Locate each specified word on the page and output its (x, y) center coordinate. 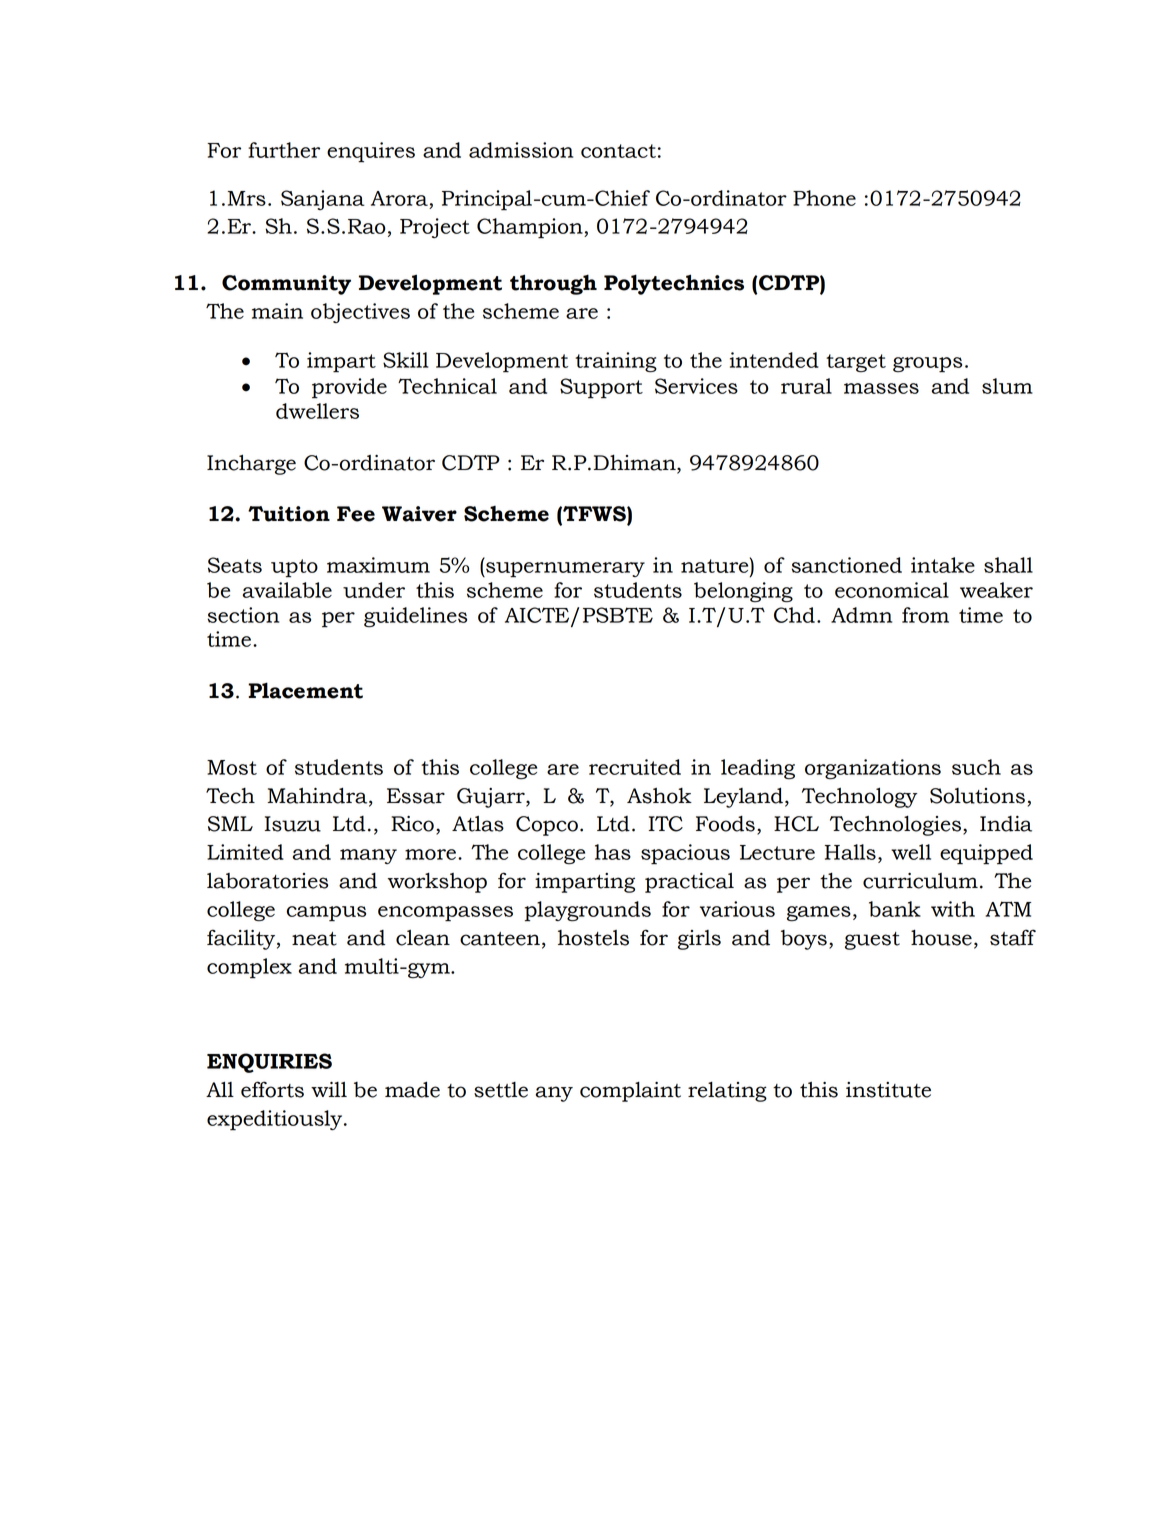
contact (618, 151)
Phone (824, 198)
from (925, 615)
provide (349, 388)
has (613, 852)
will (329, 1089)
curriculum (920, 881)
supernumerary (564, 570)
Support (601, 388)
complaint (630, 1092)
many (368, 856)
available (287, 590)
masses (881, 388)
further (284, 150)
